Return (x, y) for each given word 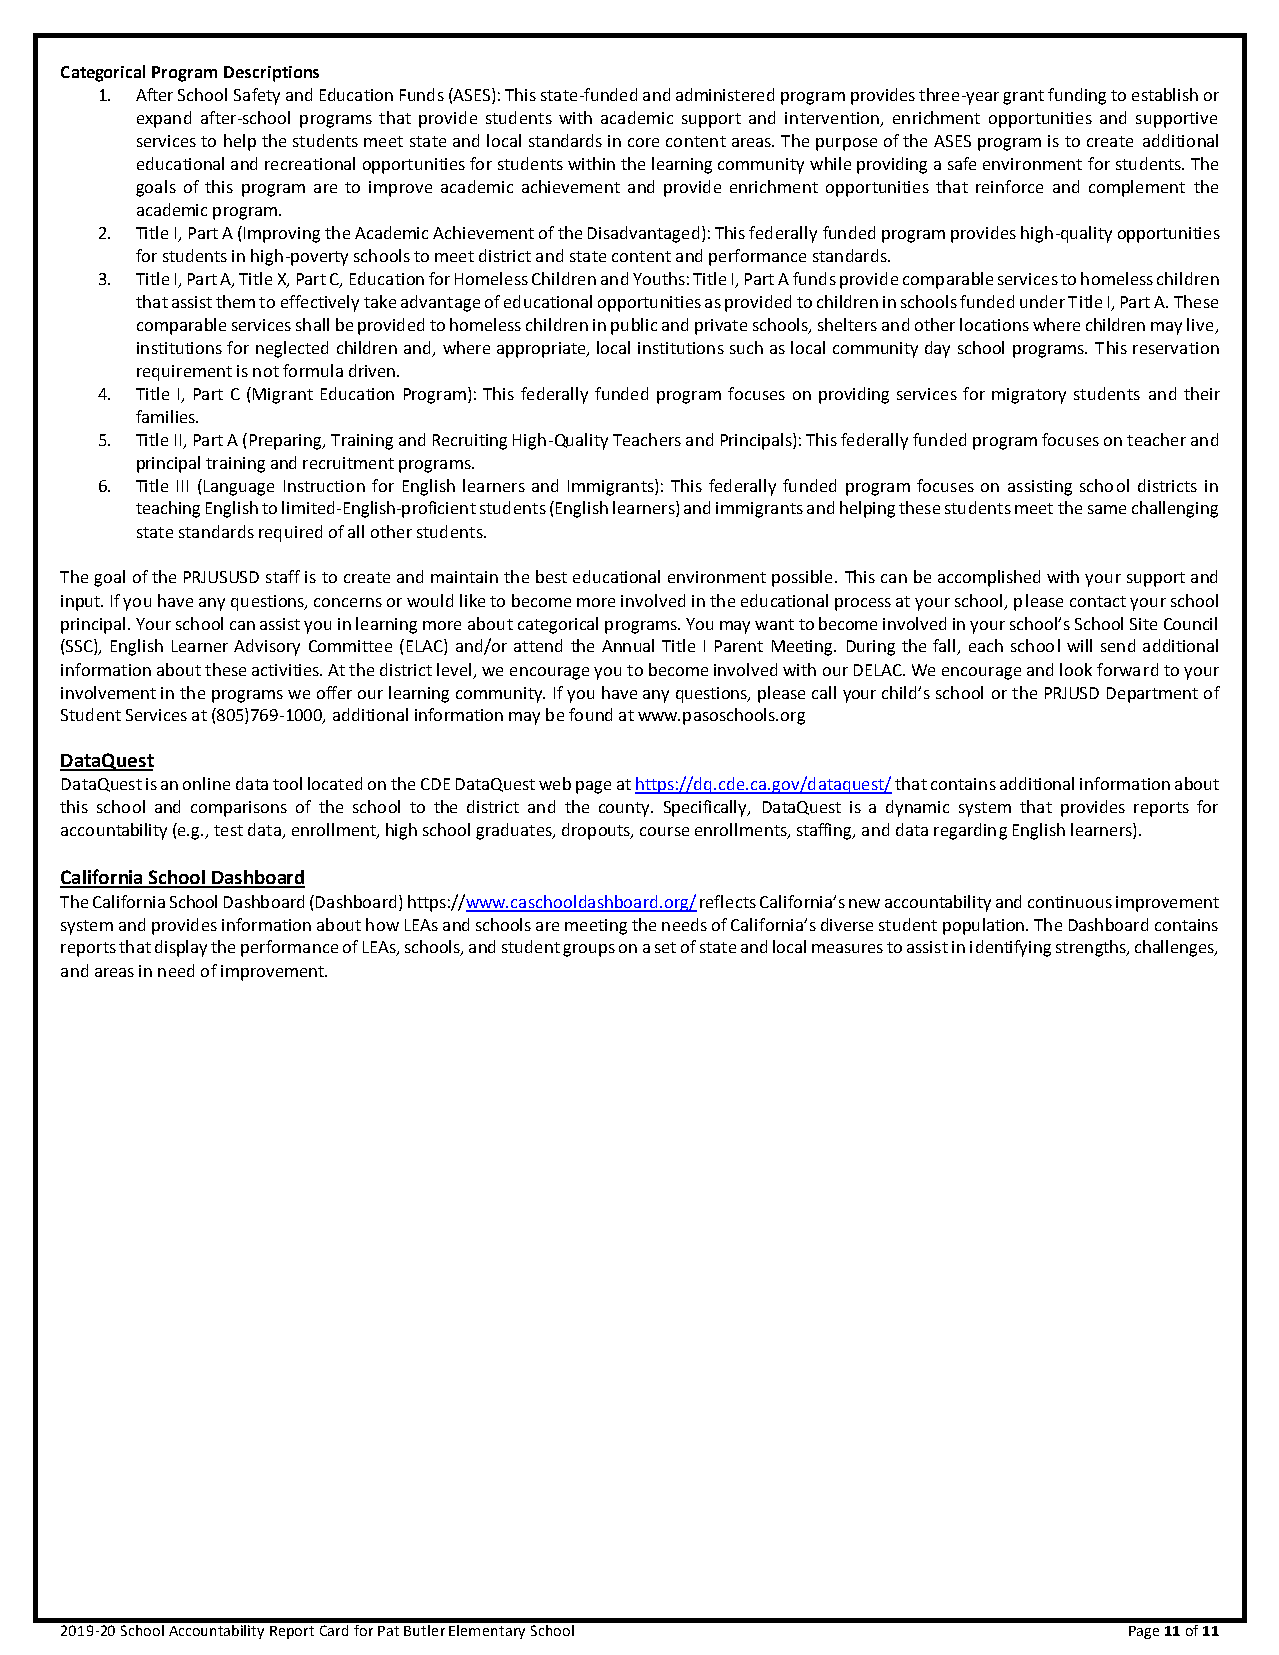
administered (725, 94)
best (551, 576)
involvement (108, 692)
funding (1077, 96)
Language (237, 487)
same (1107, 509)
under (1042, 301)
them (235, 301)
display (181, 948)
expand (164, 119)
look (1076, 669)
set (665, 947)
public (634, 326)
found (590, 714)
